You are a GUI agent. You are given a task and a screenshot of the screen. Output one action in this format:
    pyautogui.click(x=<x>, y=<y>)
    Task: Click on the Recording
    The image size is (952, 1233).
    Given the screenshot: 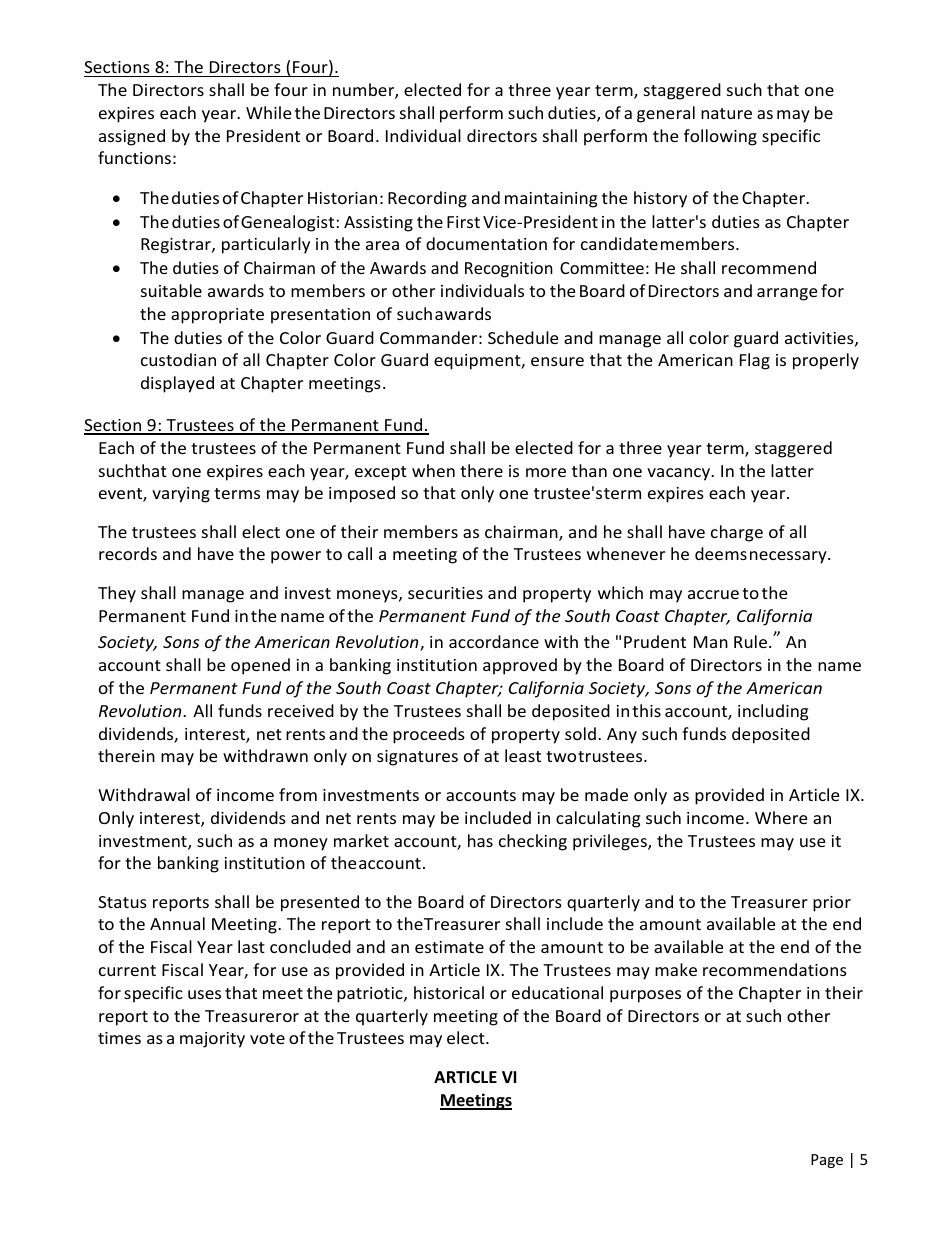 What is the action you would take?
    pyautogui.click(x=427, y=199)
